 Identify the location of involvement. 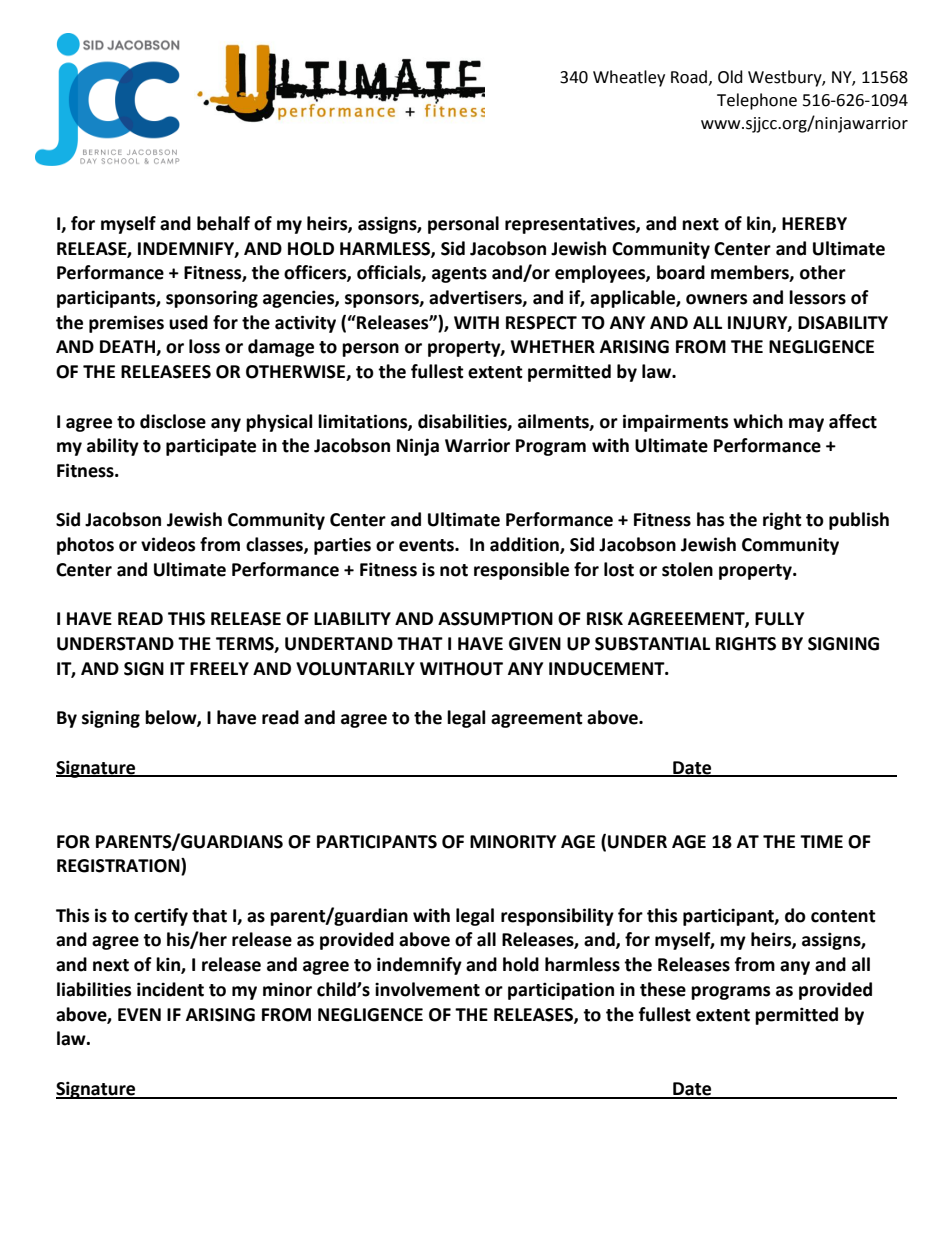
(427, 989).
